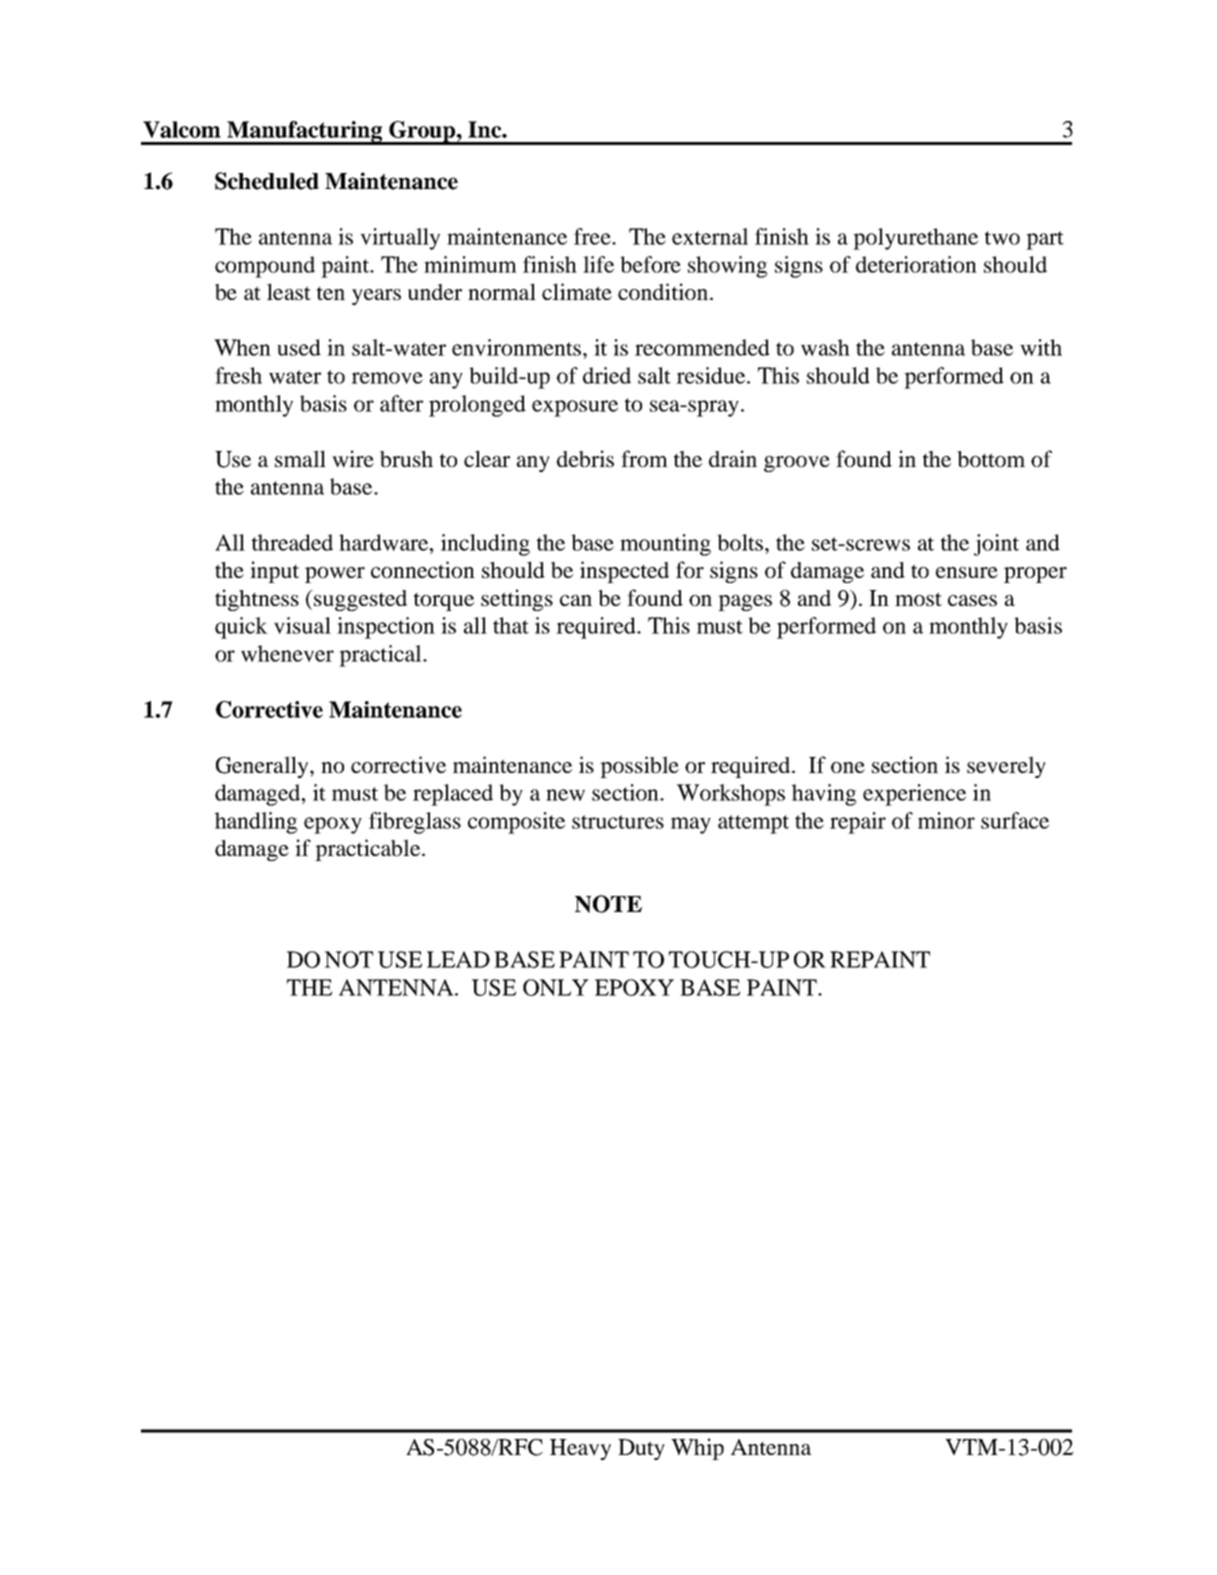 The image size is (1217, 1575). I want to click on experience, so click(914, 795).
